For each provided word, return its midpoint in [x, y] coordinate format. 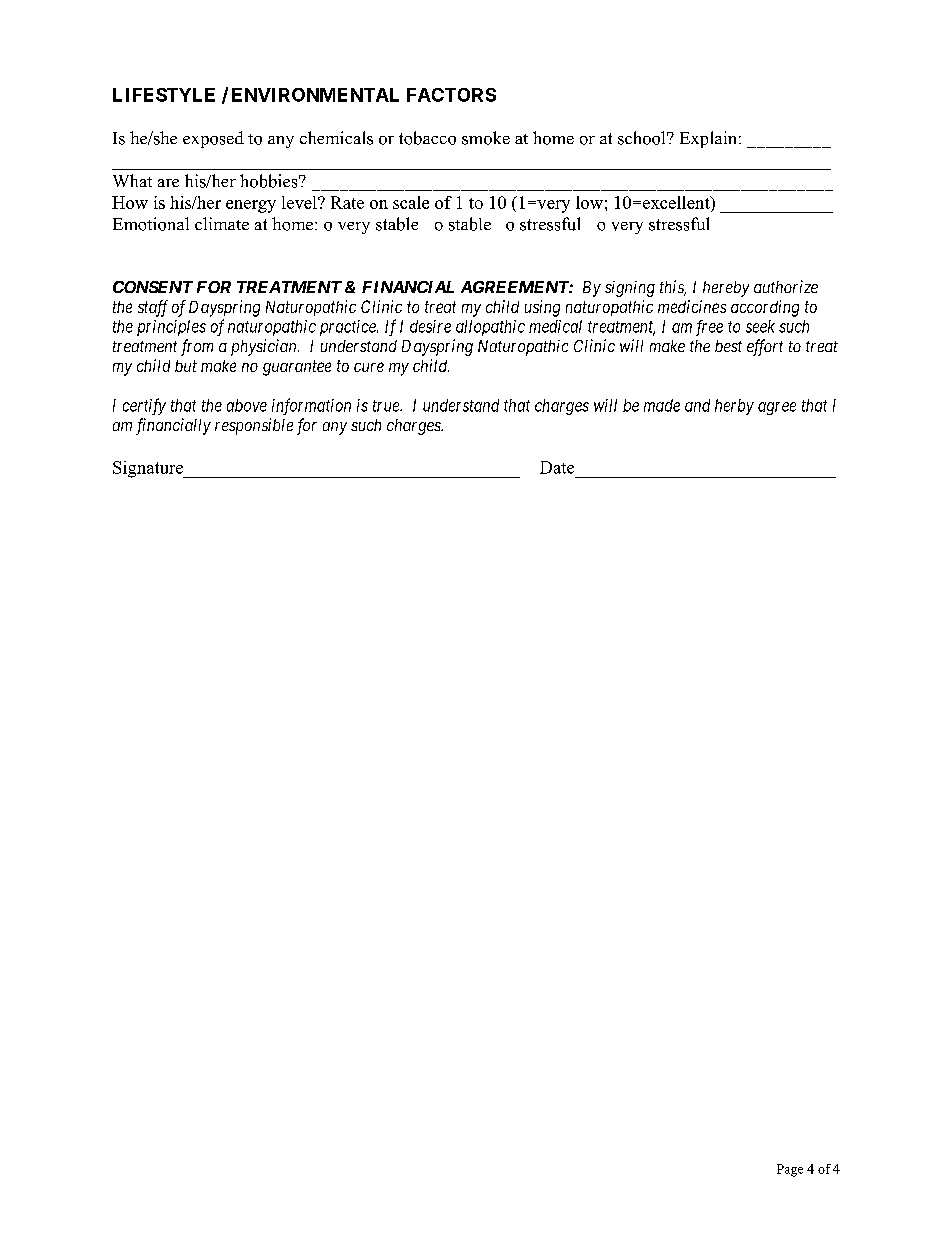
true [387, 406]
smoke [486, 138]
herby [734, 407]
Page [790, 1170]
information [311, 406]
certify [144, 406]
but [186, 366]
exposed [213, 139]
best [728, 346]
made [662, 405]
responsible [254, 426]
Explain [710, 139]
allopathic [490, 328]
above [247, 405]
